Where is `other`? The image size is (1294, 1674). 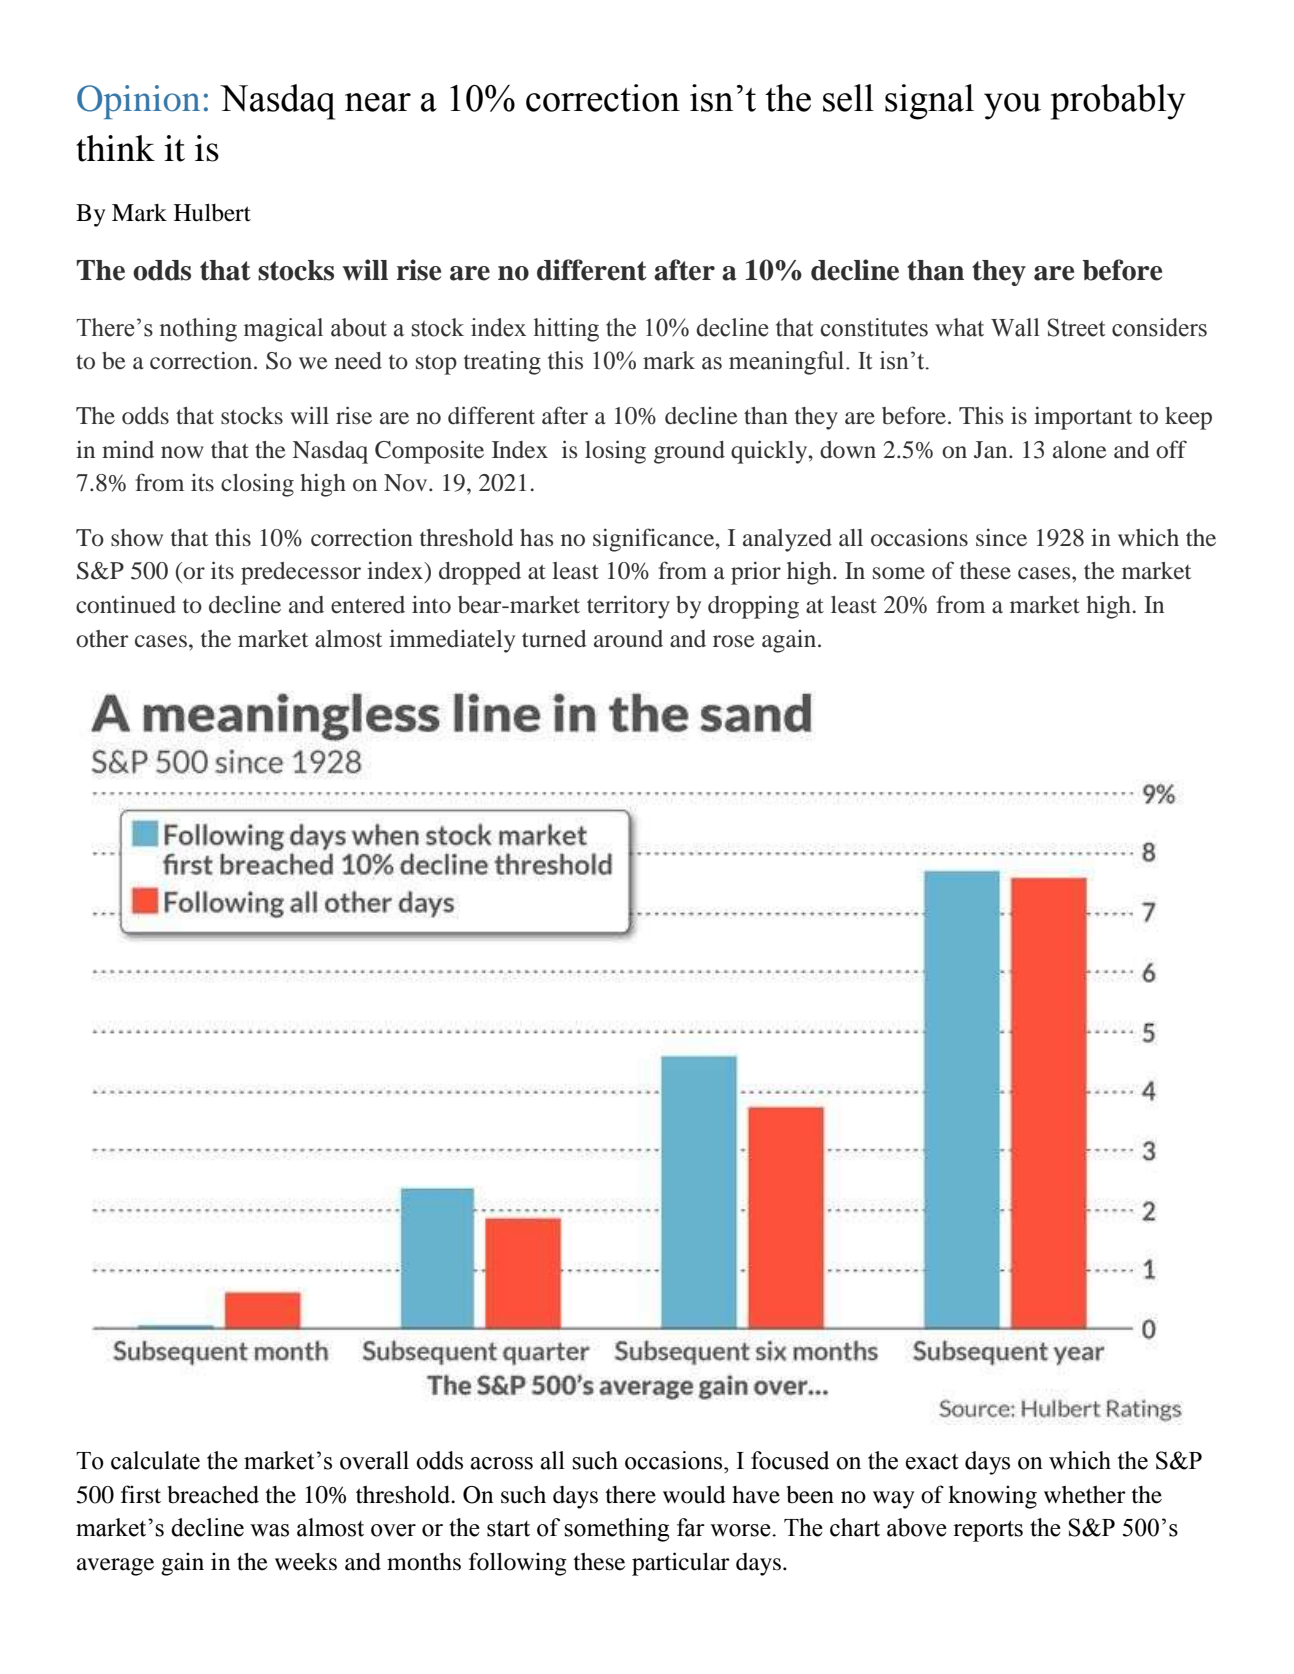 other is located at coordinates (102, 639).
